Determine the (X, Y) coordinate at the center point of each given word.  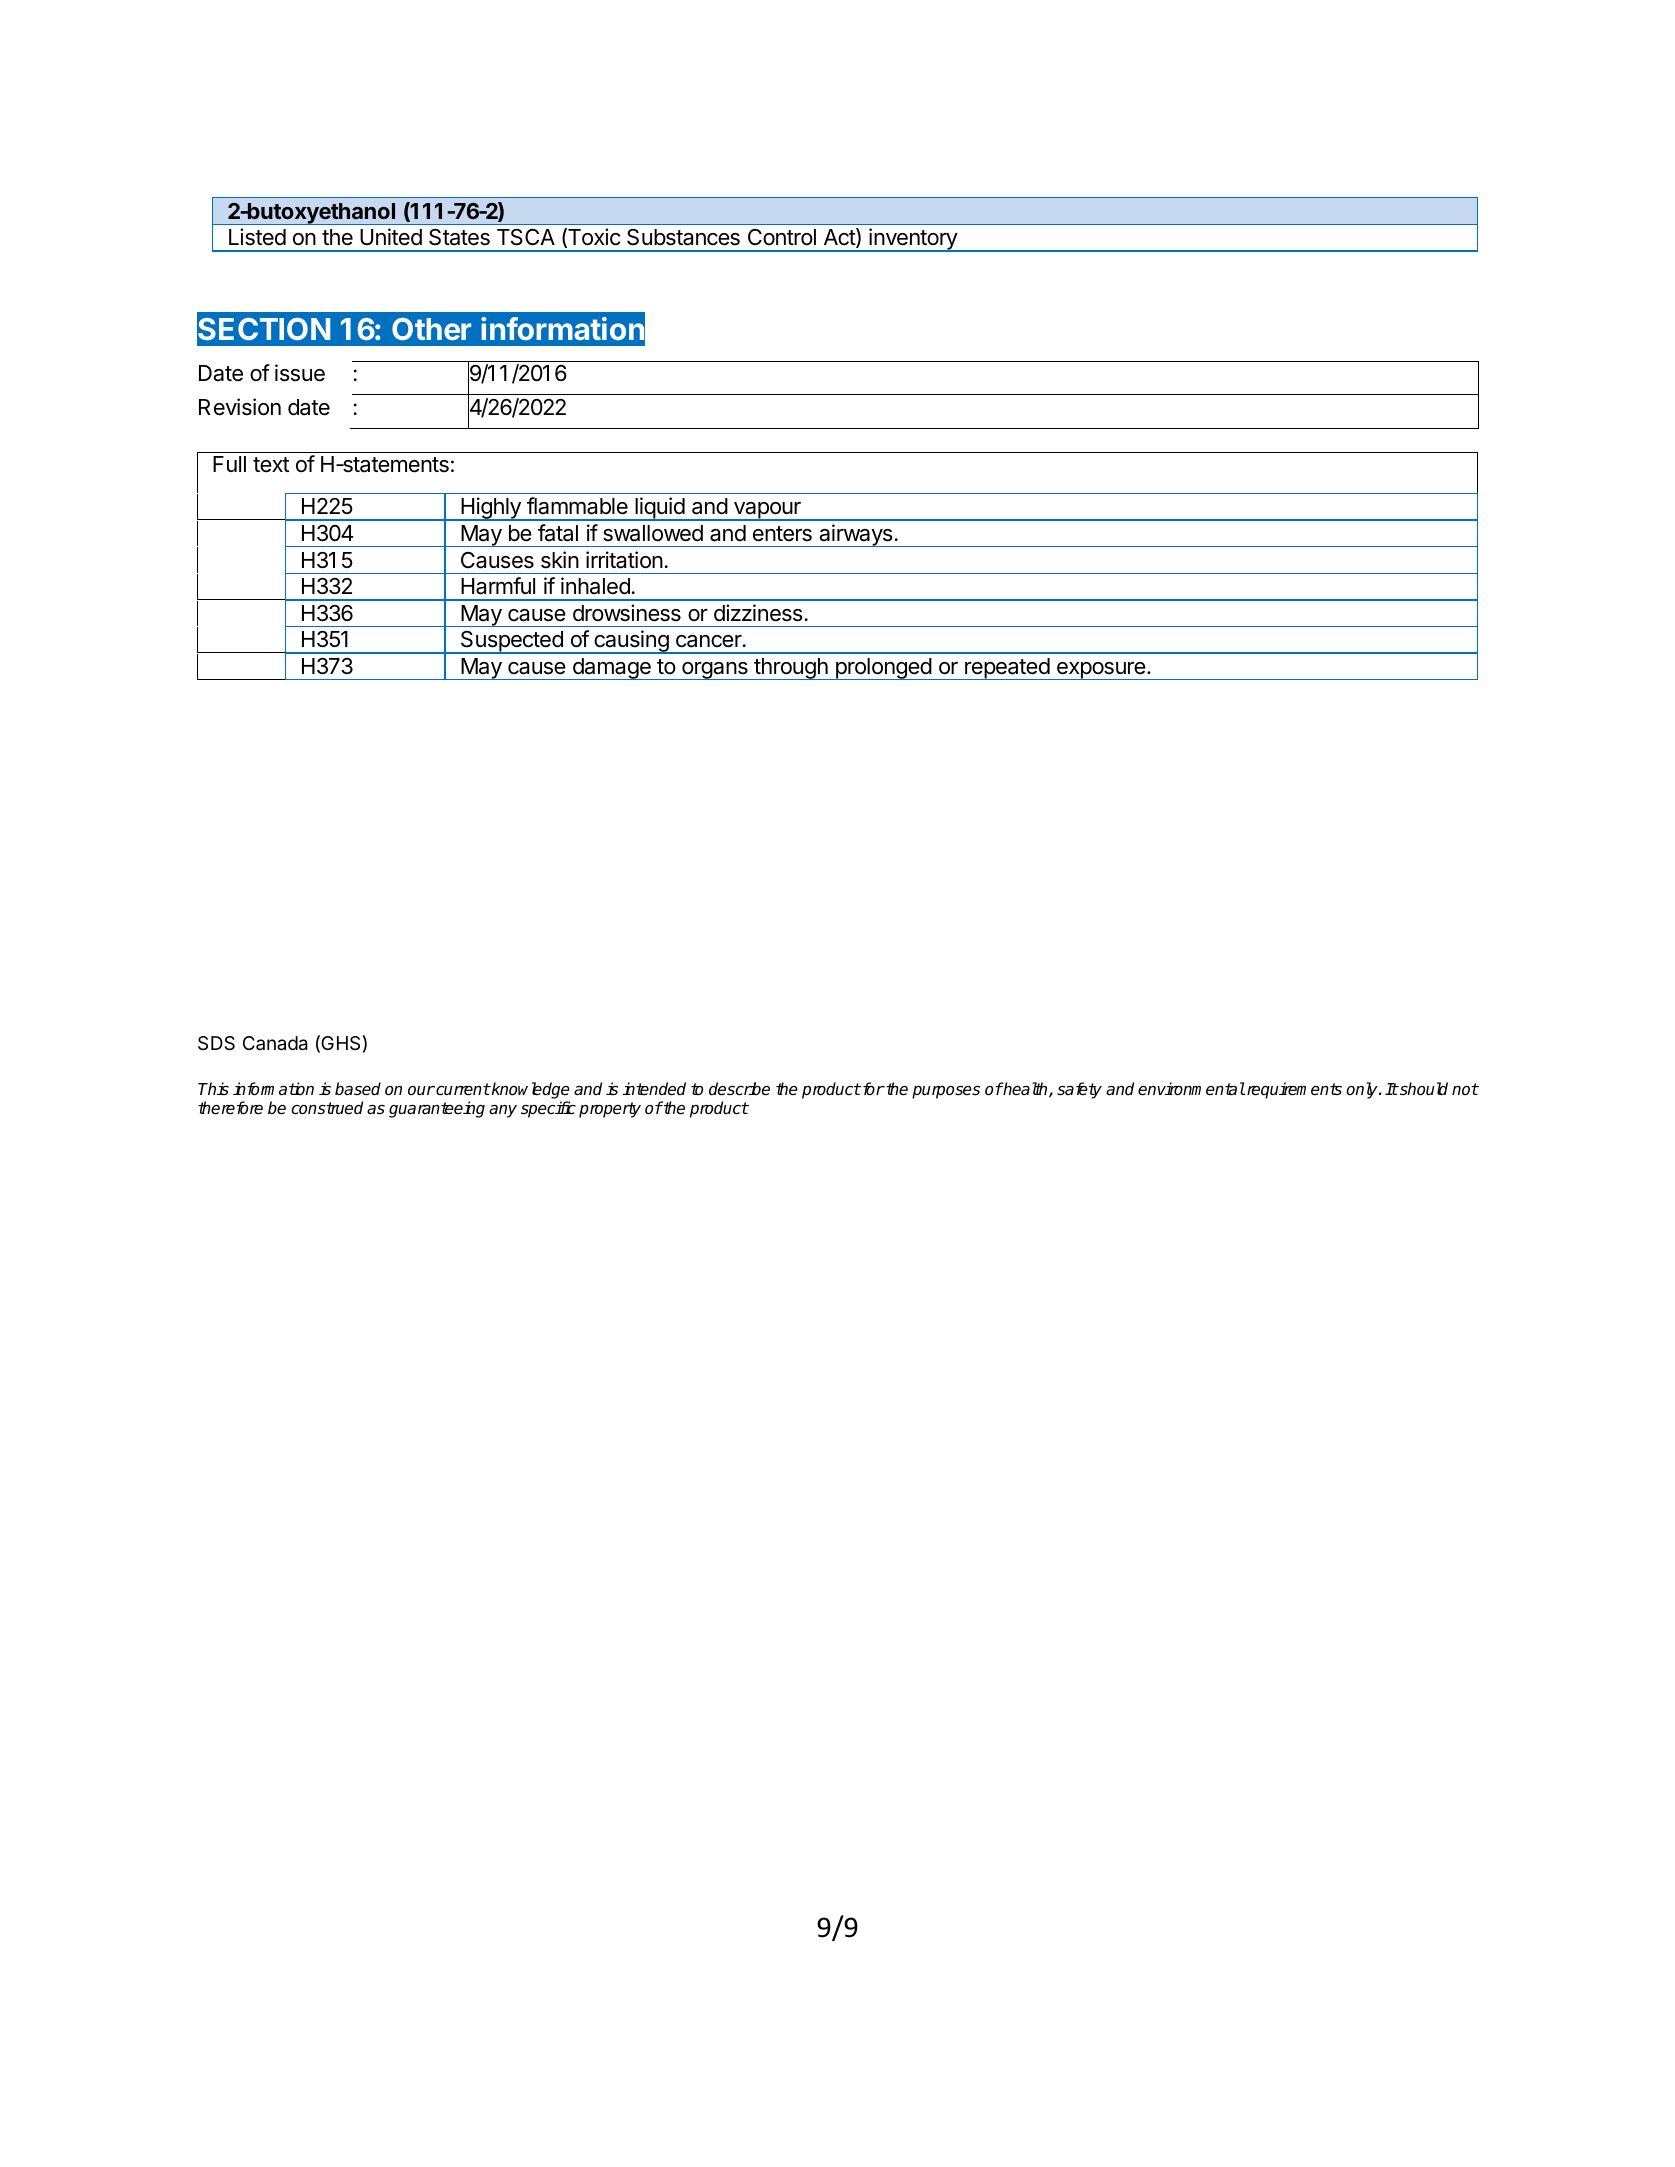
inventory (913, 240)
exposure (1101, 671)
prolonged (883, 669)
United (391, 237)
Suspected (511, 642)
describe (739, 1089)
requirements (1294, 1090)
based (358, 1089)
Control (782, 237)
